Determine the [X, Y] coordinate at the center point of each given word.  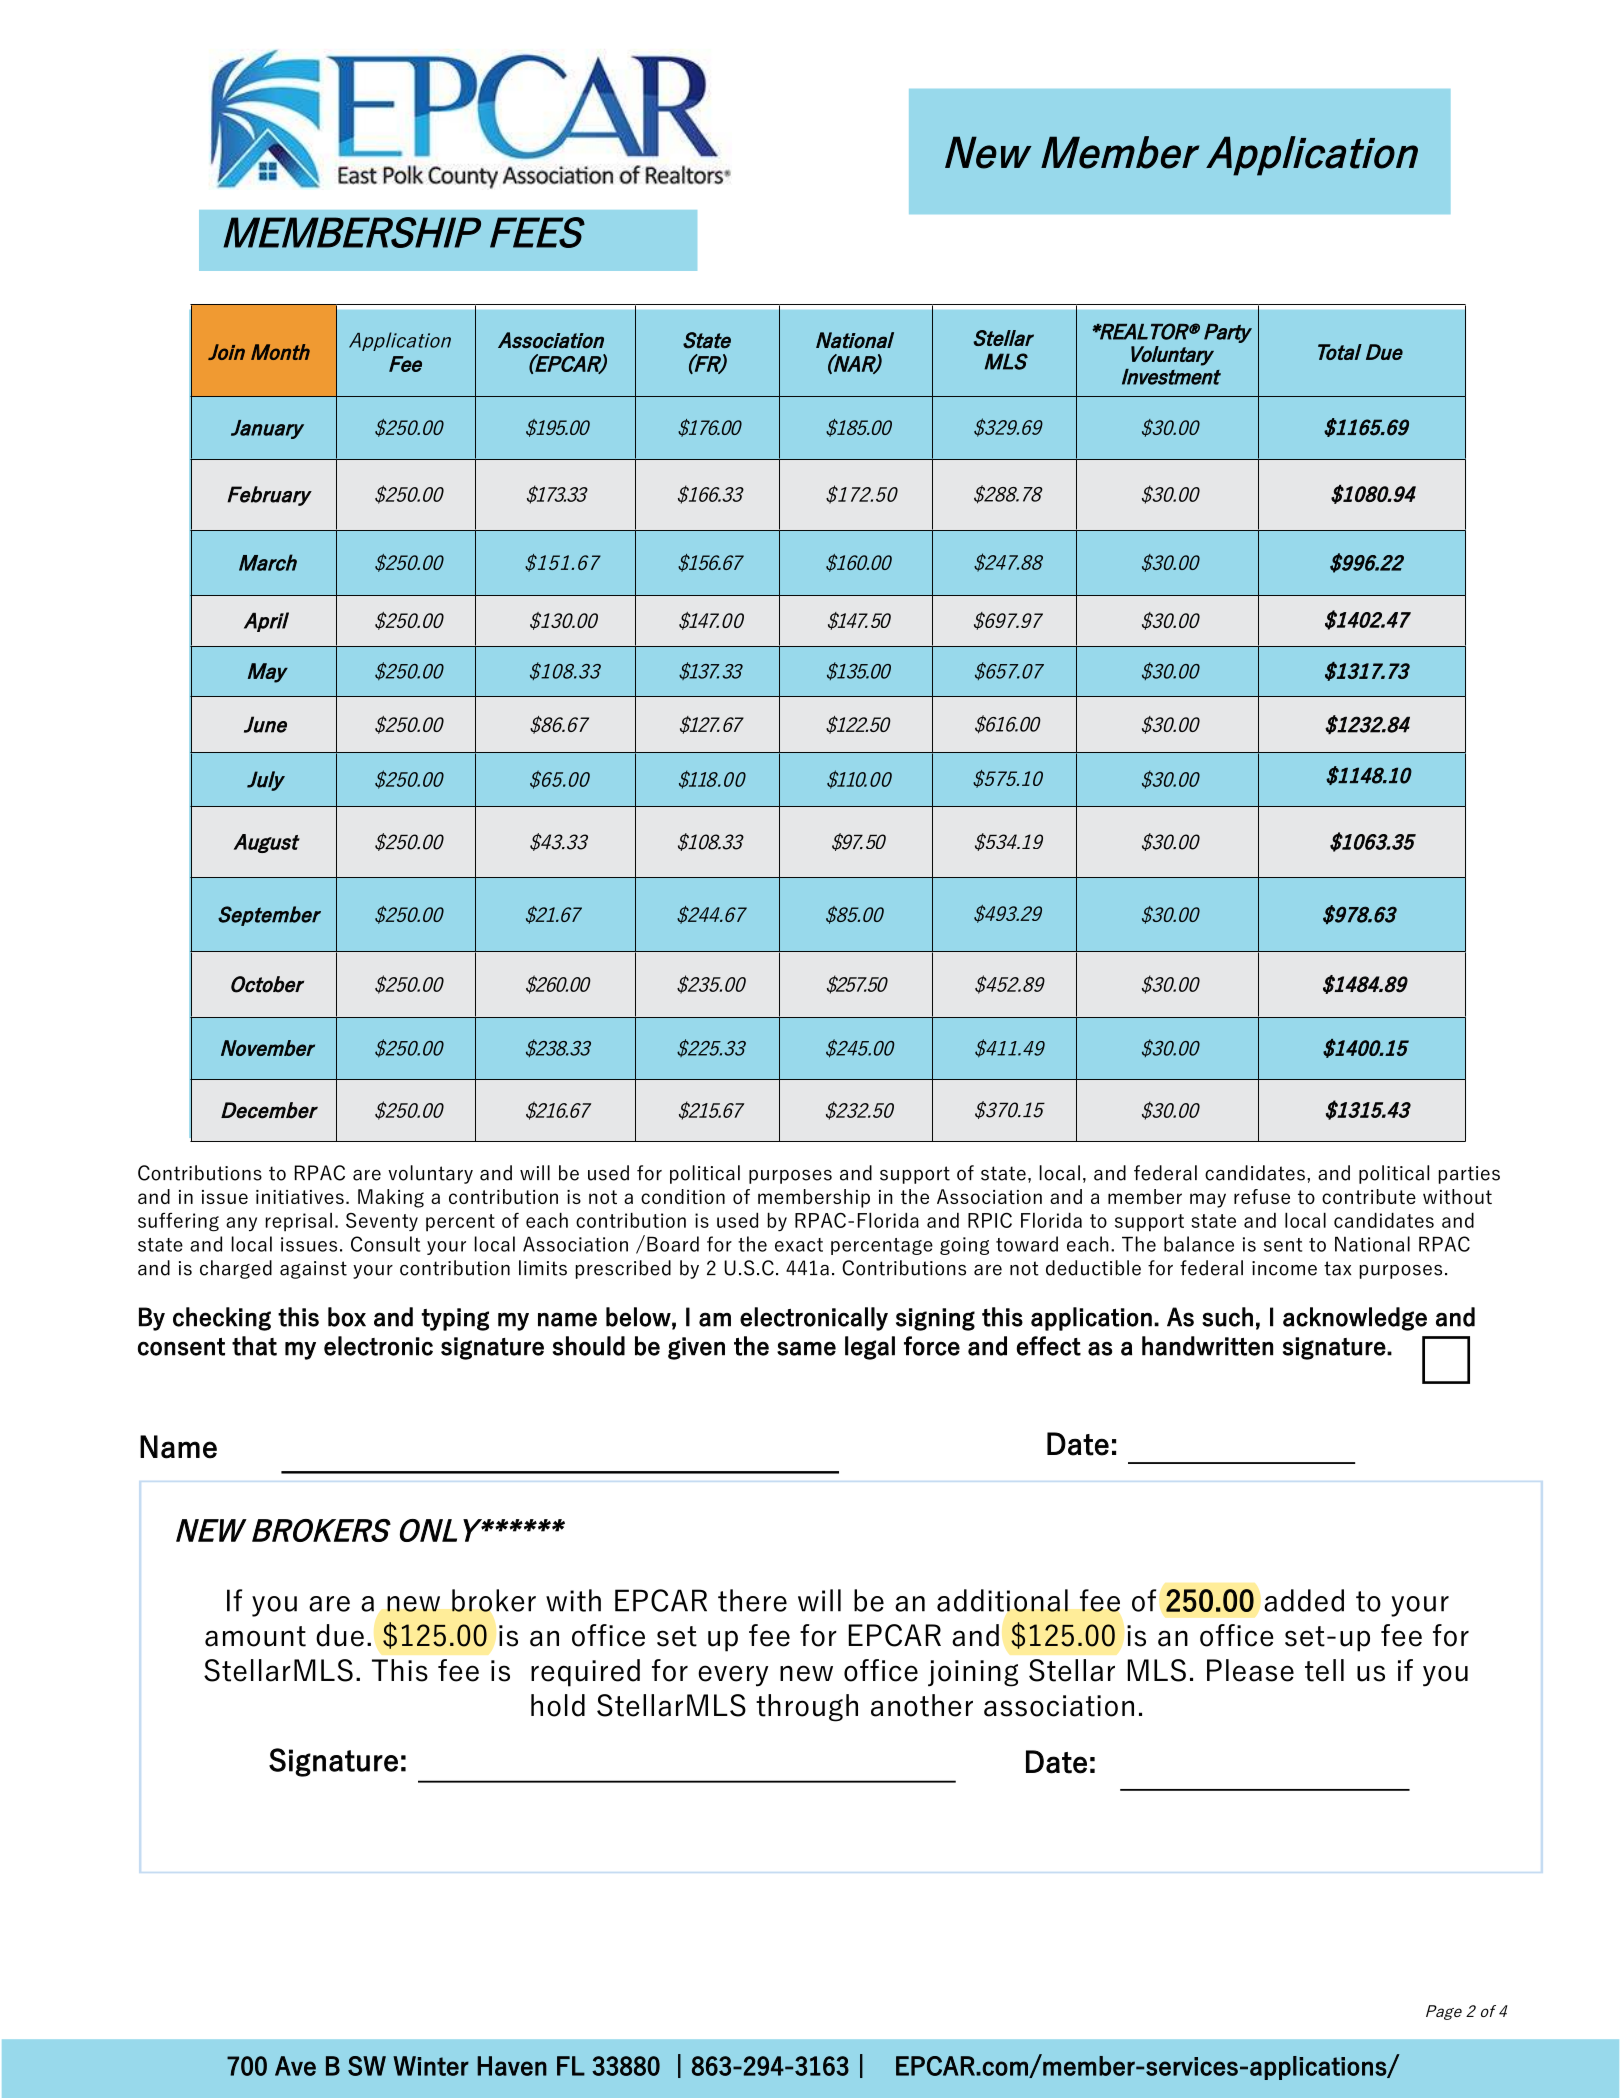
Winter [431, 2066]
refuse [1262, 1196]
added [1304, 1600]
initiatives [300, 1197]
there [752, 1600]
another [922, 1705]
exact [799, 1245]
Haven [512, 2066]
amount [255, 1636]
